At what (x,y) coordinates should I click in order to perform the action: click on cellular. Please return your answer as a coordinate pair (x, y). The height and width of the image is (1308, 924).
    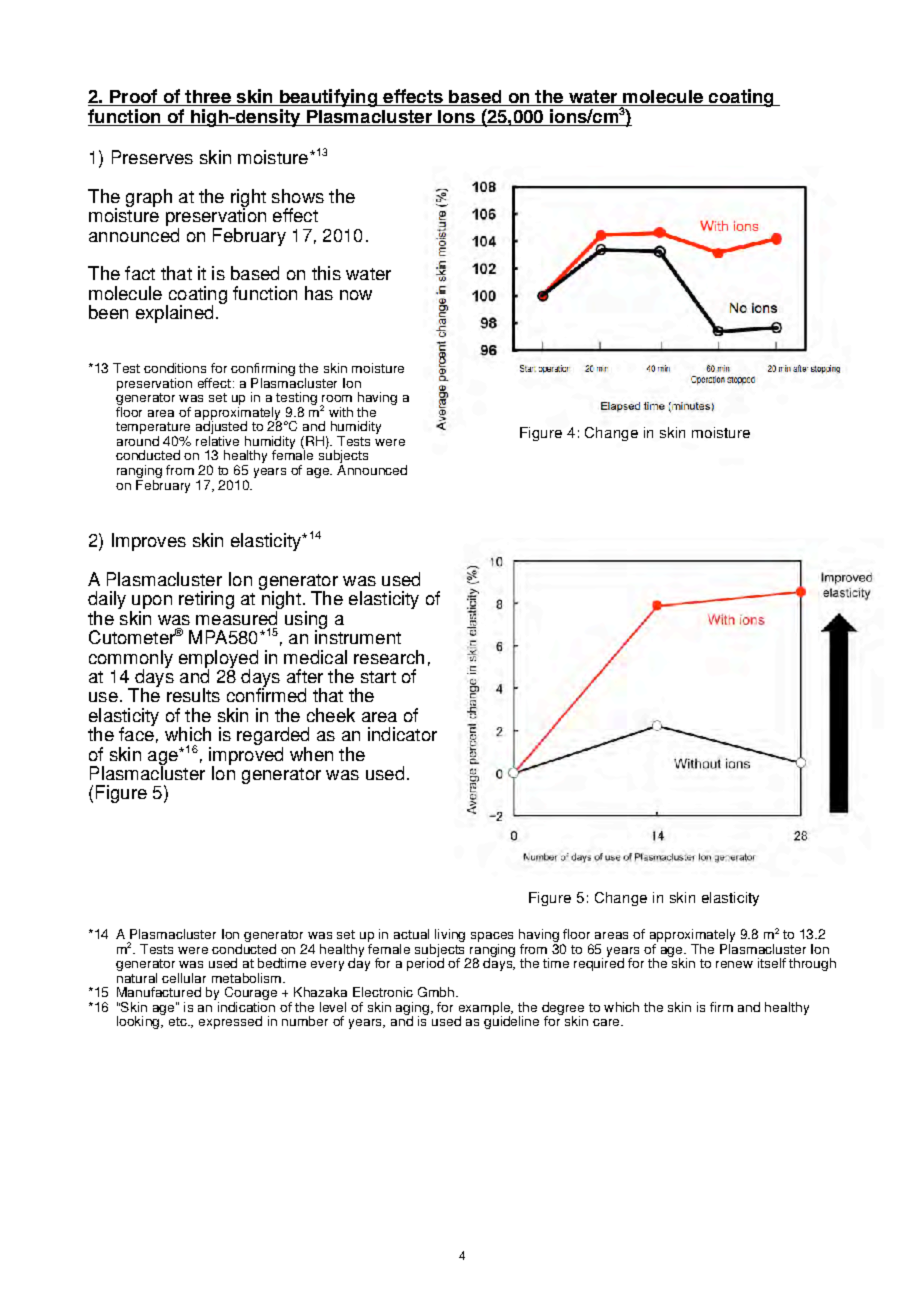
    Looking at the image, I should click on (184, 978).
